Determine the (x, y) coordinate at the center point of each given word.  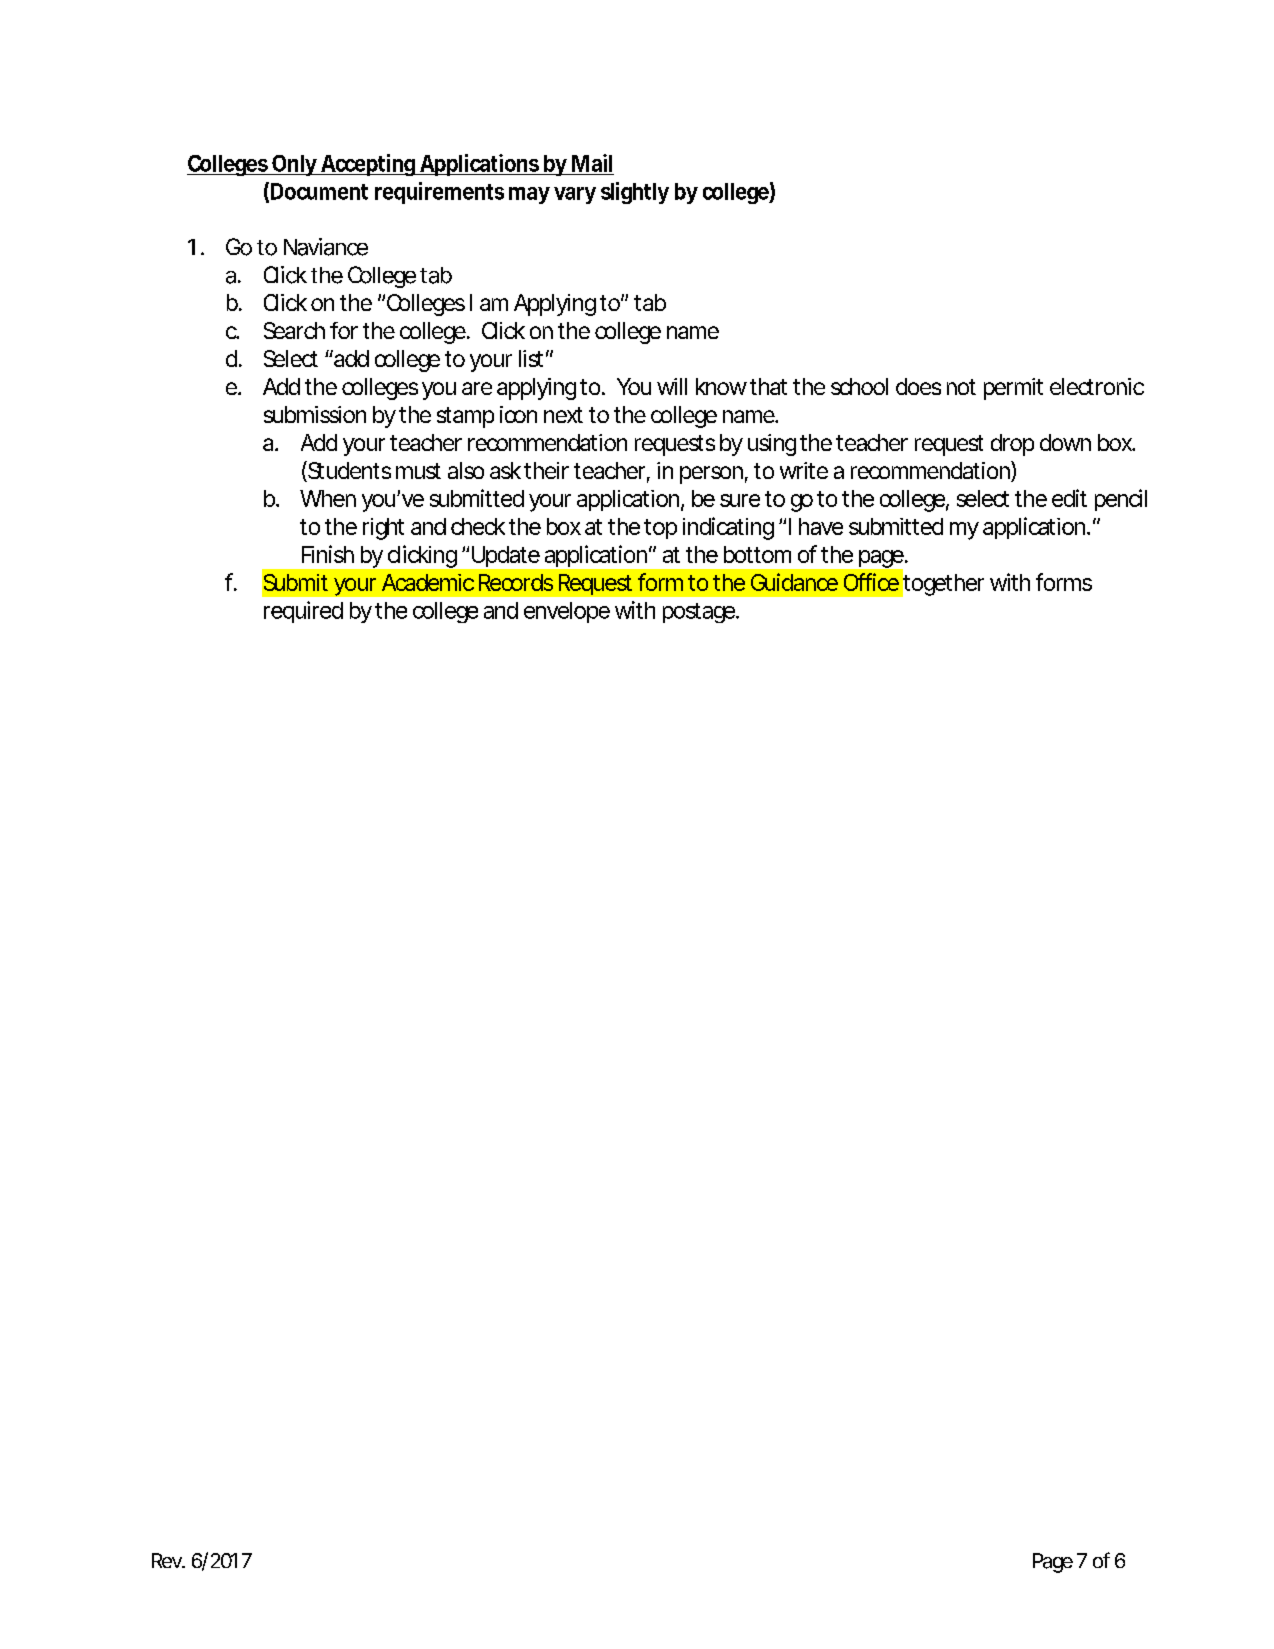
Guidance (794, 582)
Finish (328, 554)
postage (700, 613)
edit (1069, 498)
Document (319, 191)
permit (1013, 389)
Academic (428, 582)
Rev (168, 1560)
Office (871, 582)
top (660, 529)
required (303, 612)
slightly (635, 193)
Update (506, 556)
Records (516, 582)
